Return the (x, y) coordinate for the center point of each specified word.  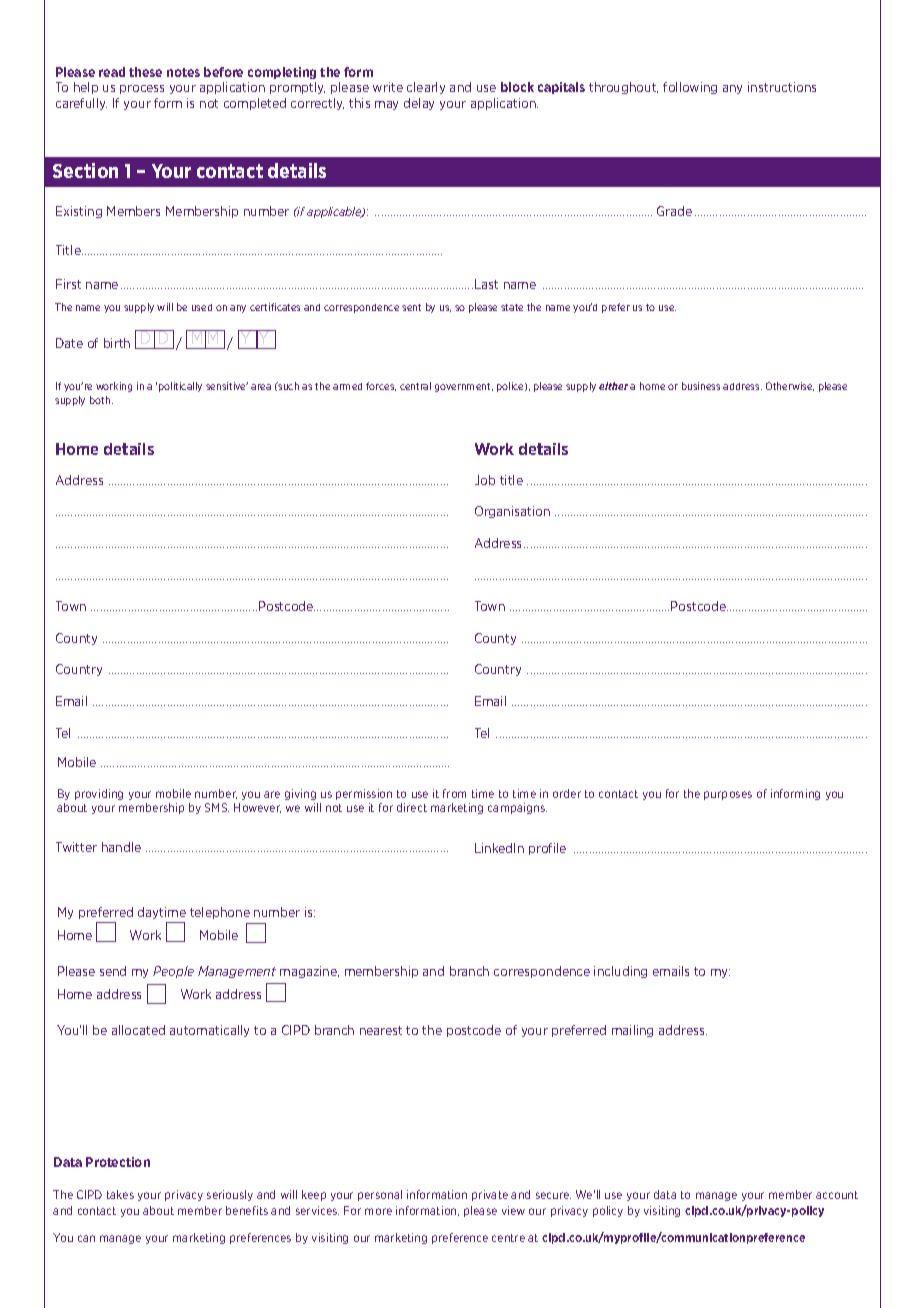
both (101, 400)
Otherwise (790, 386)
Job (485, 480)
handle (121, 847)
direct (412, 807)
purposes (728, 795)
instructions (782, 87)
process (142, 89)
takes (120, 1194)
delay (419, 104)
